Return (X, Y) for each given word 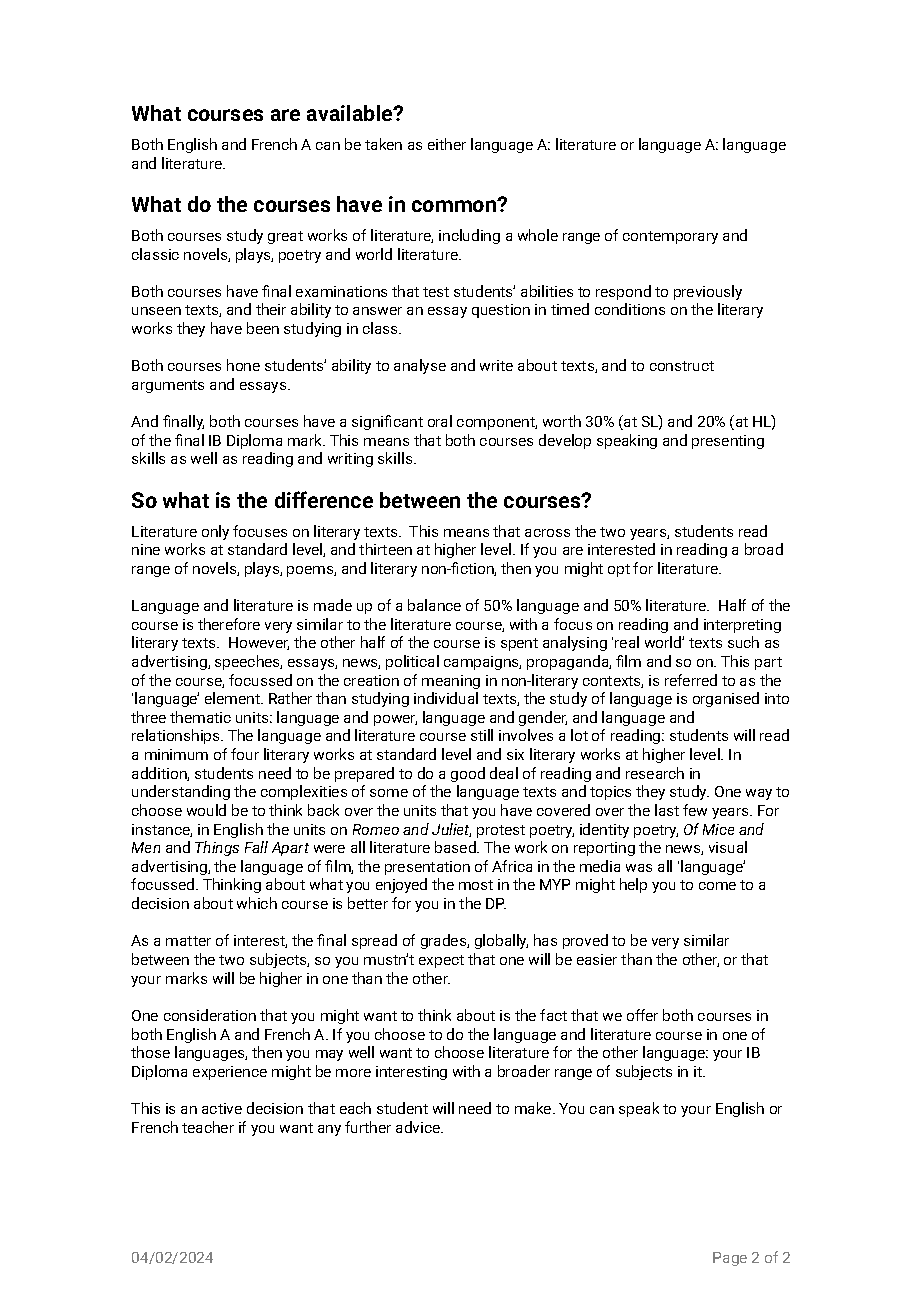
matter (188, 941)
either (447, 144)
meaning (451, 682)
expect (441, 961)
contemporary (670, 237)
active (222, 1108)
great (285, 237)
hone (243, 365)
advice (419, 1127)
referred (691, 680)
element (233, 698)
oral (440, 421)
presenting (728, 442)
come (717, 886)
